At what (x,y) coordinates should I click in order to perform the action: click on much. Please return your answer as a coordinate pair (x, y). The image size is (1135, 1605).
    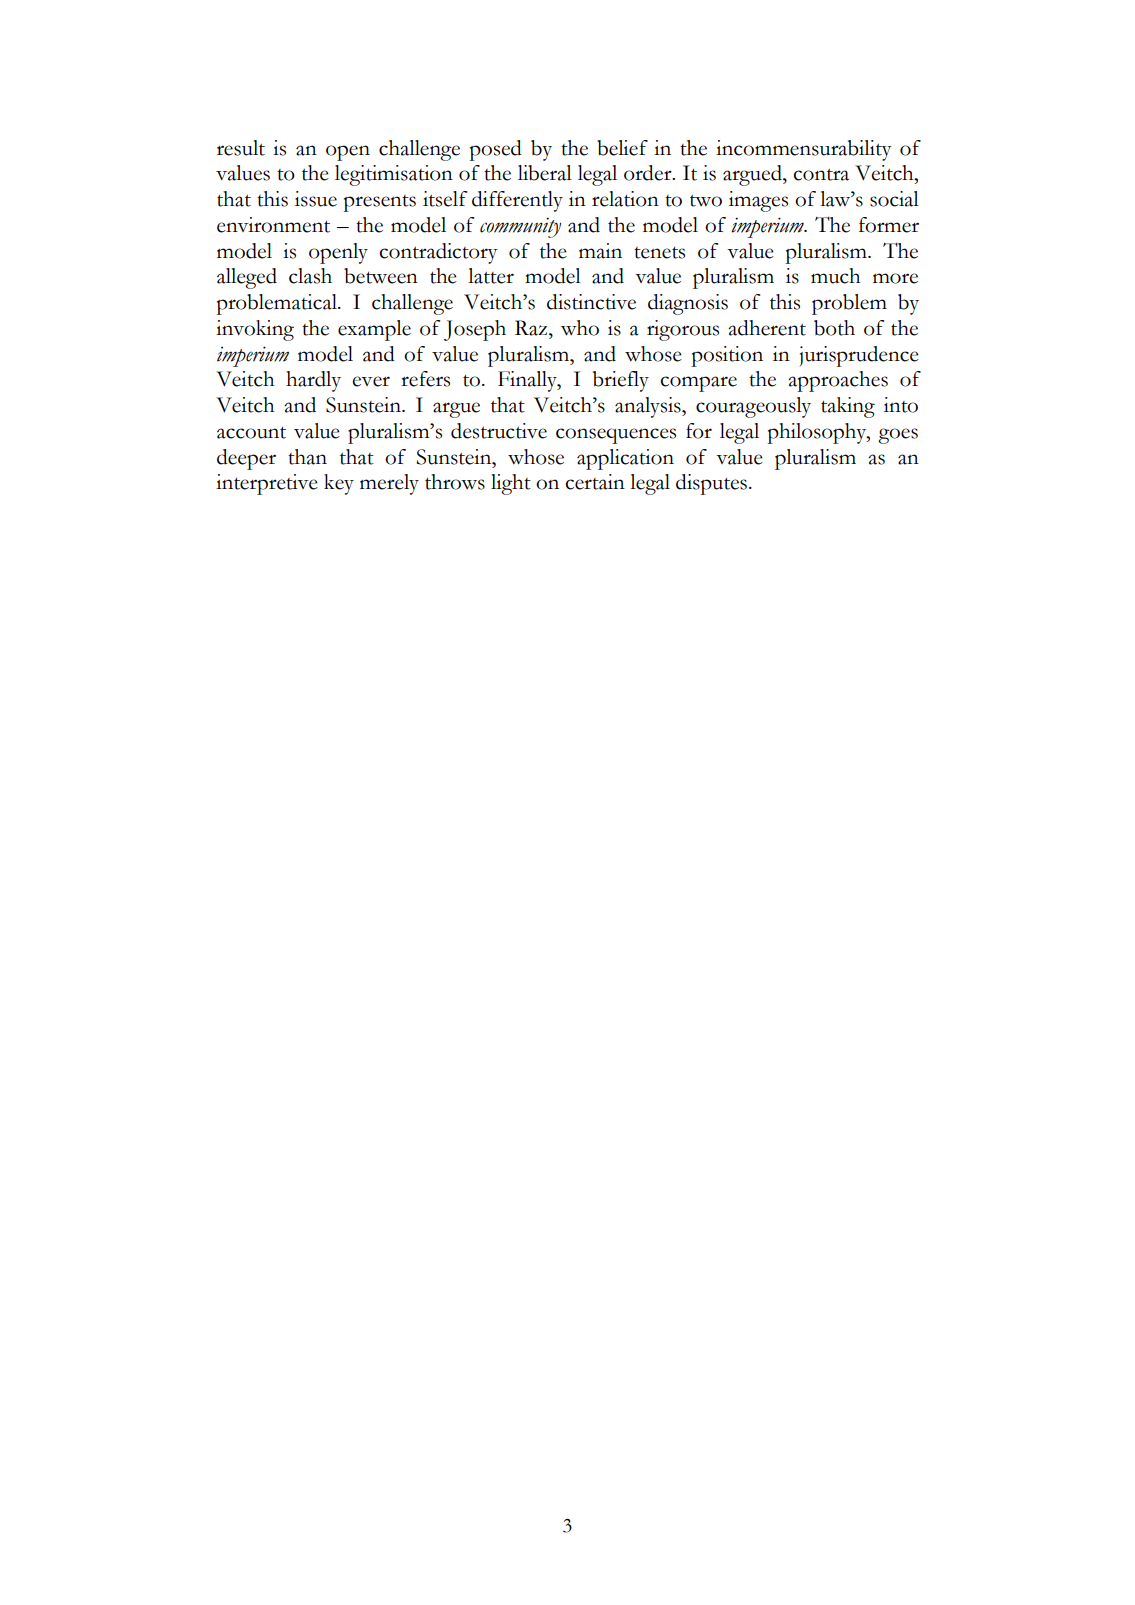
    Looking at the image, I should click on (835, 276).
